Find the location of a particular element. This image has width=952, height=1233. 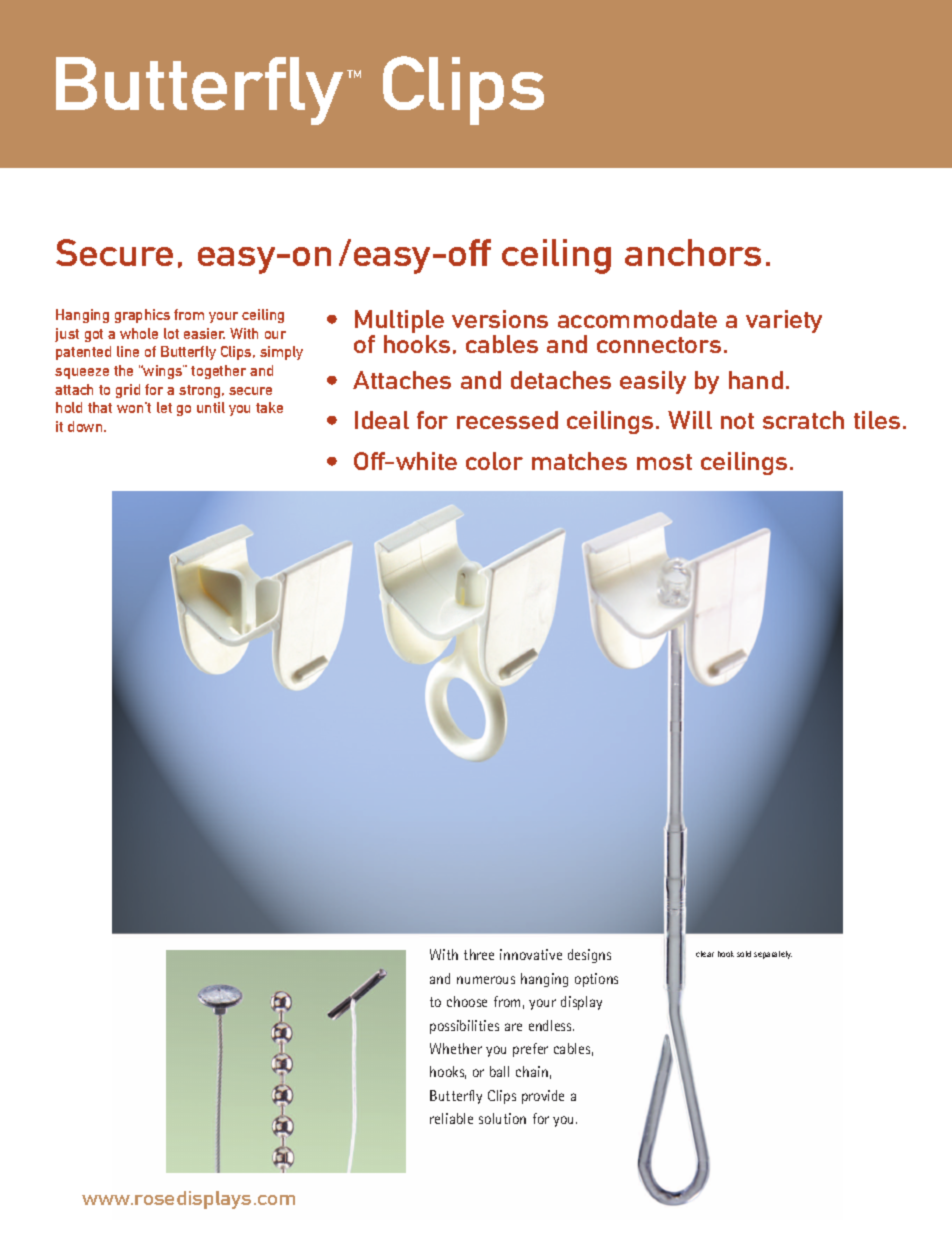

versions is located at coordinates (500, 319).
